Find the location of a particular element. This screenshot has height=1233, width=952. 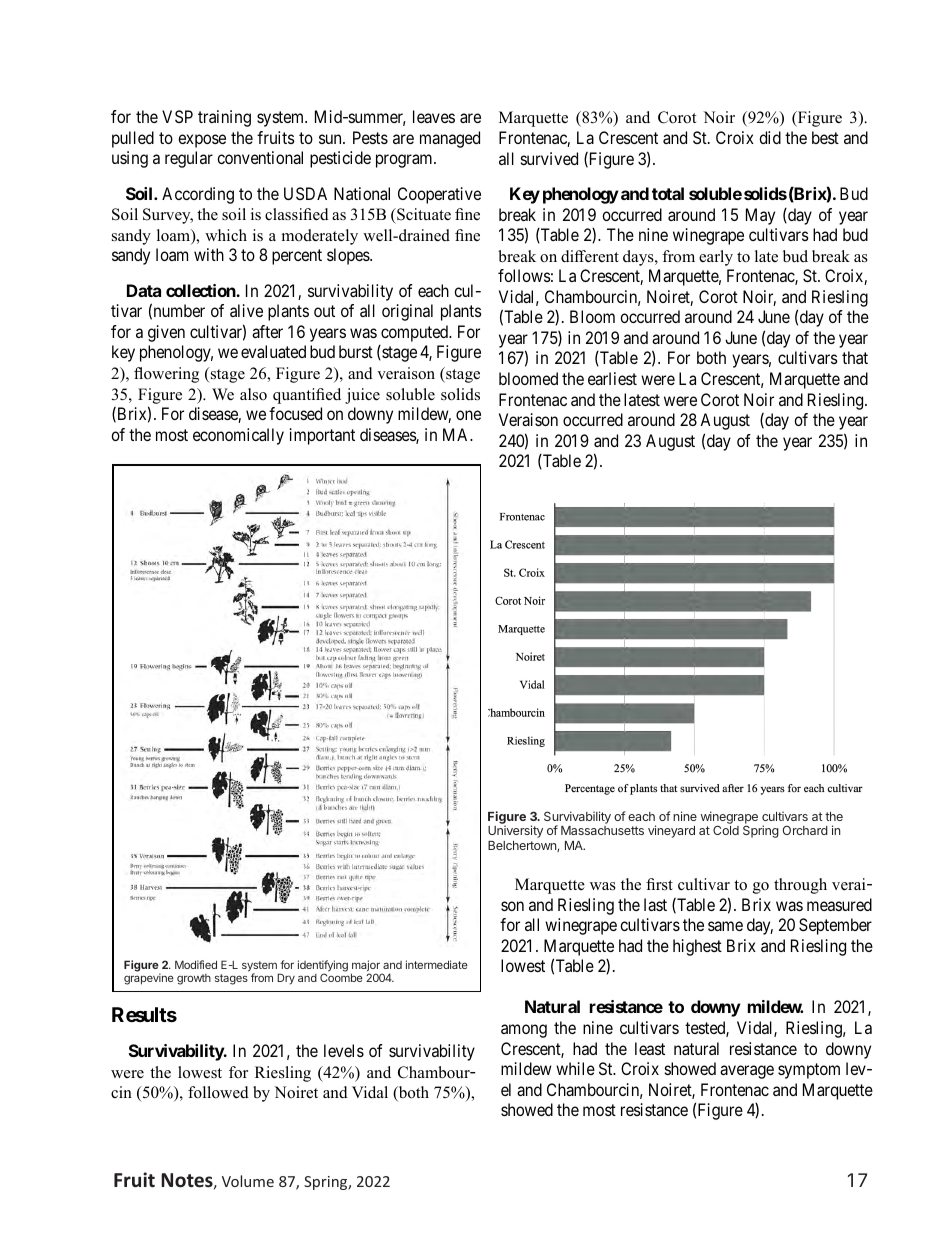

earliest is located at coordinates (612, 378).
